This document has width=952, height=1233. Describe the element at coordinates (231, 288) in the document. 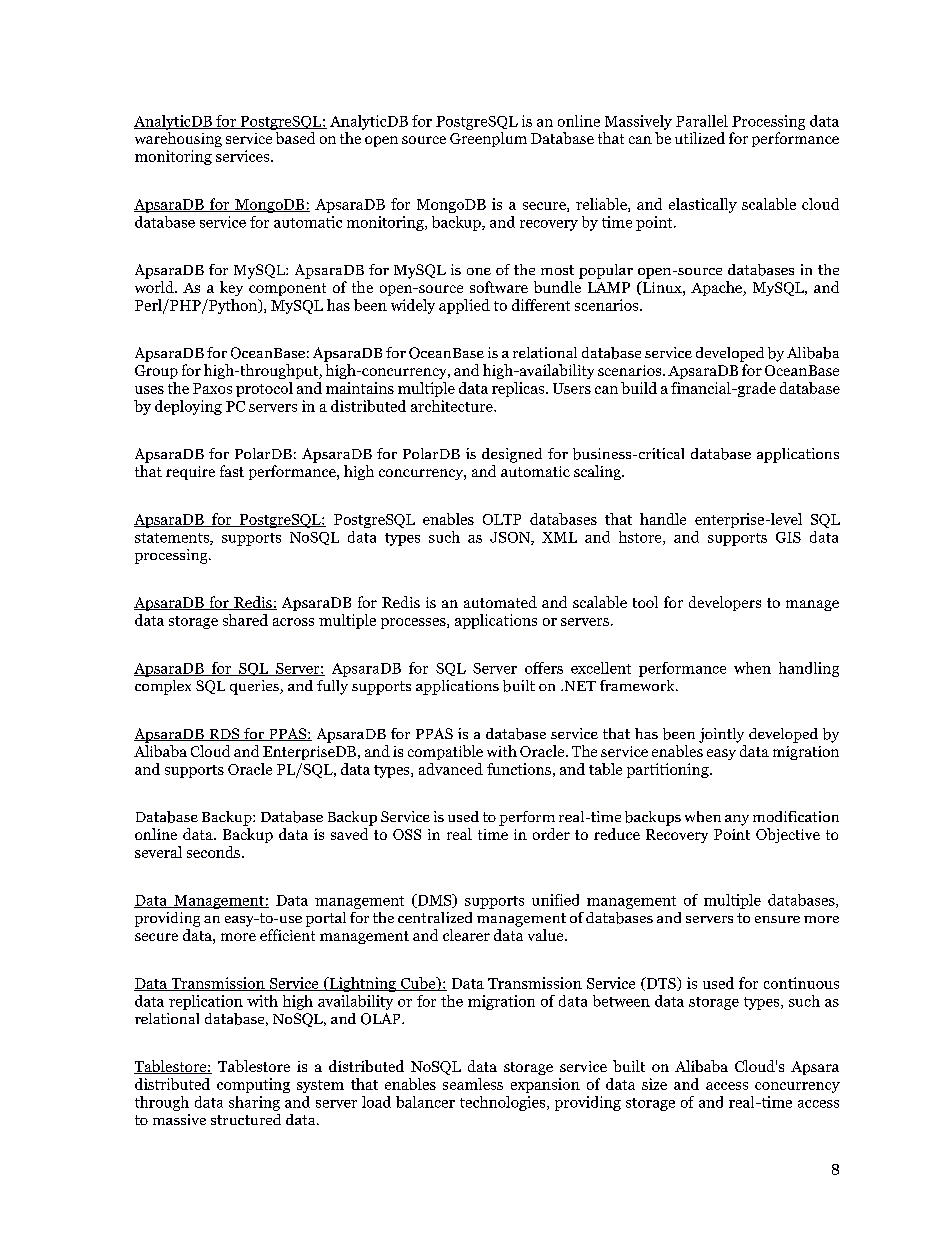

I see `key` at that location.
